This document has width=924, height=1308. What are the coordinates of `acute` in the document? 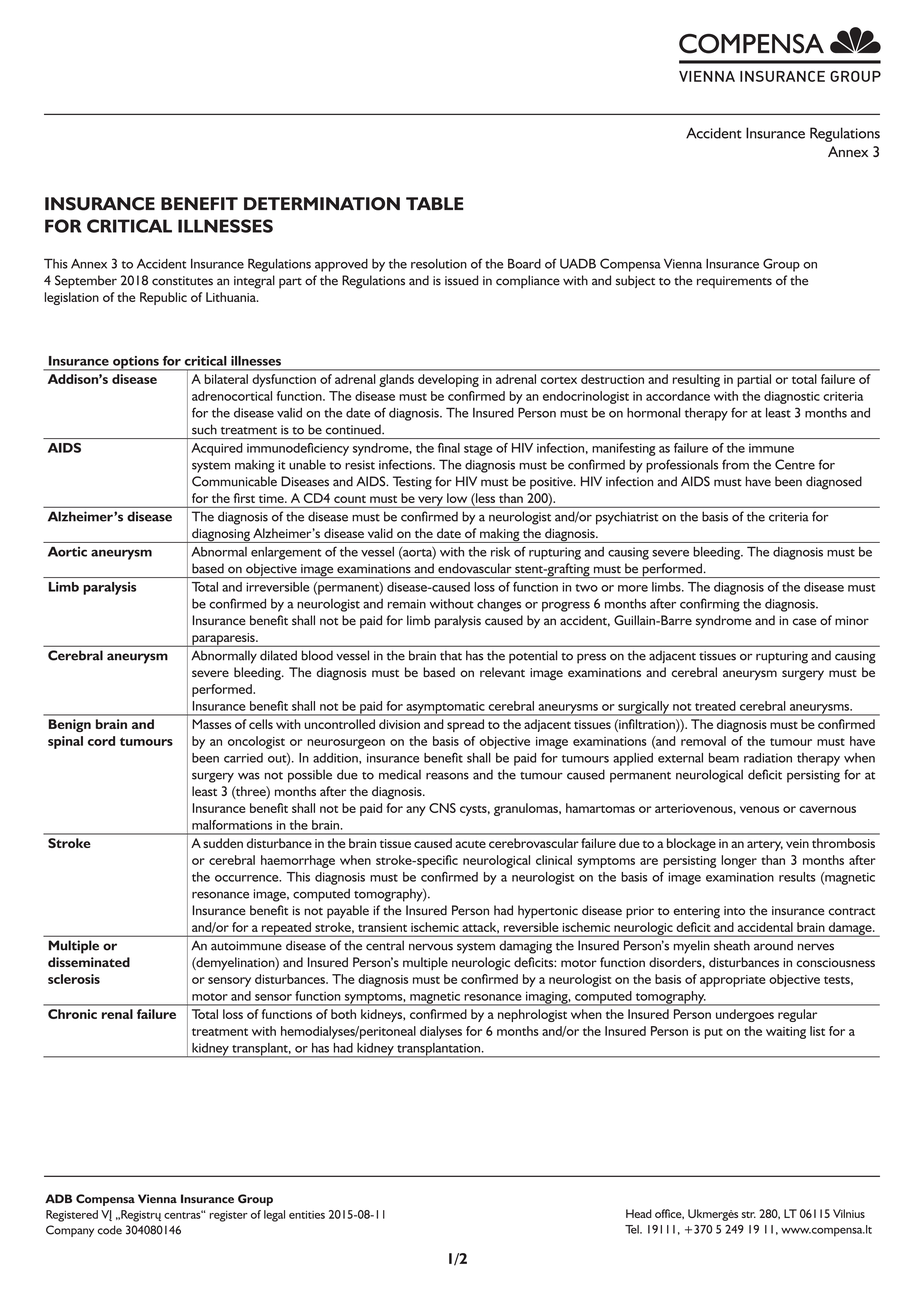 It's located at (470, 844).
